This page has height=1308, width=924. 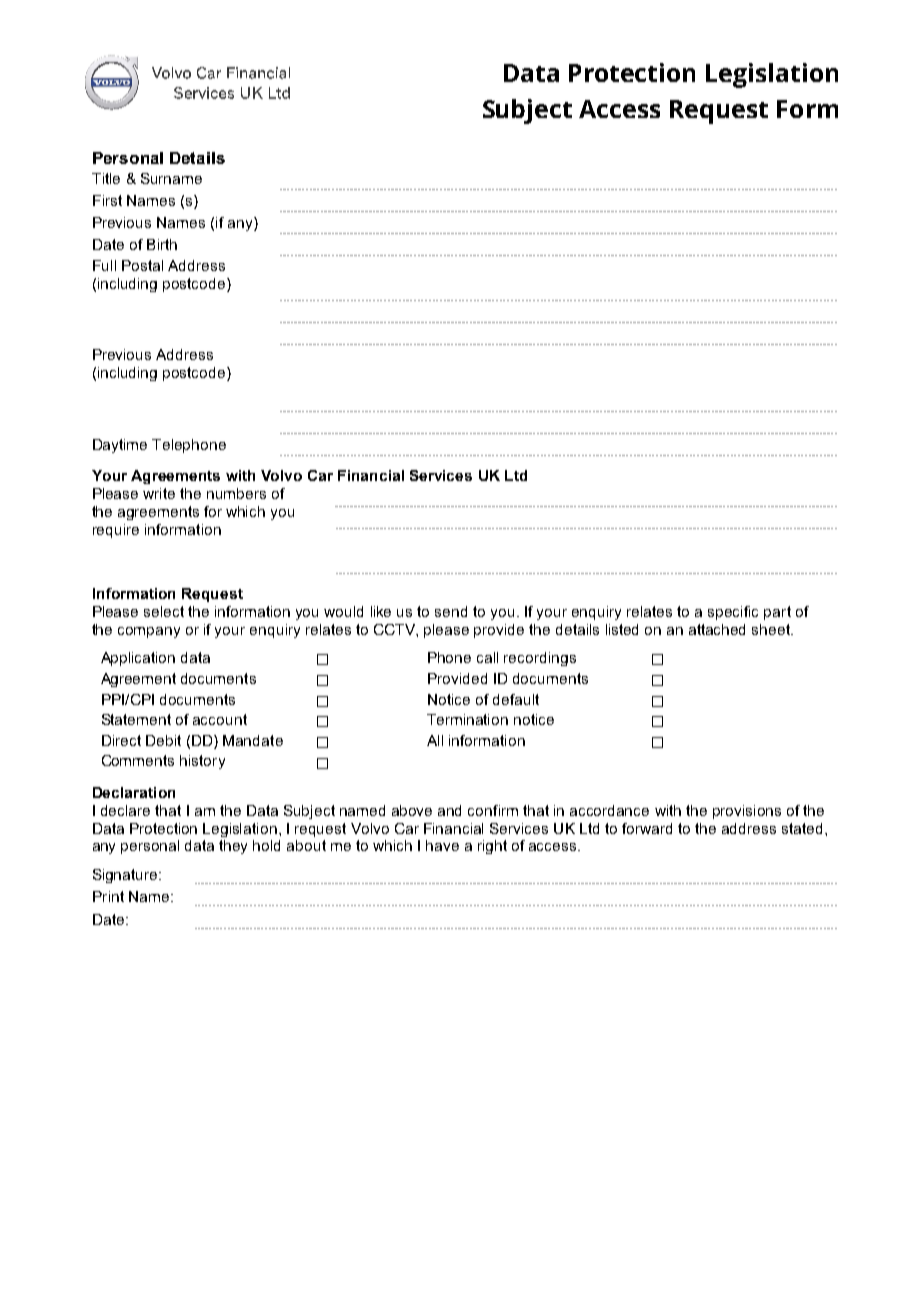 What do you see at coordinates (142, 265) in the page?
I see `Postal` at bounding box center [142, 265].
